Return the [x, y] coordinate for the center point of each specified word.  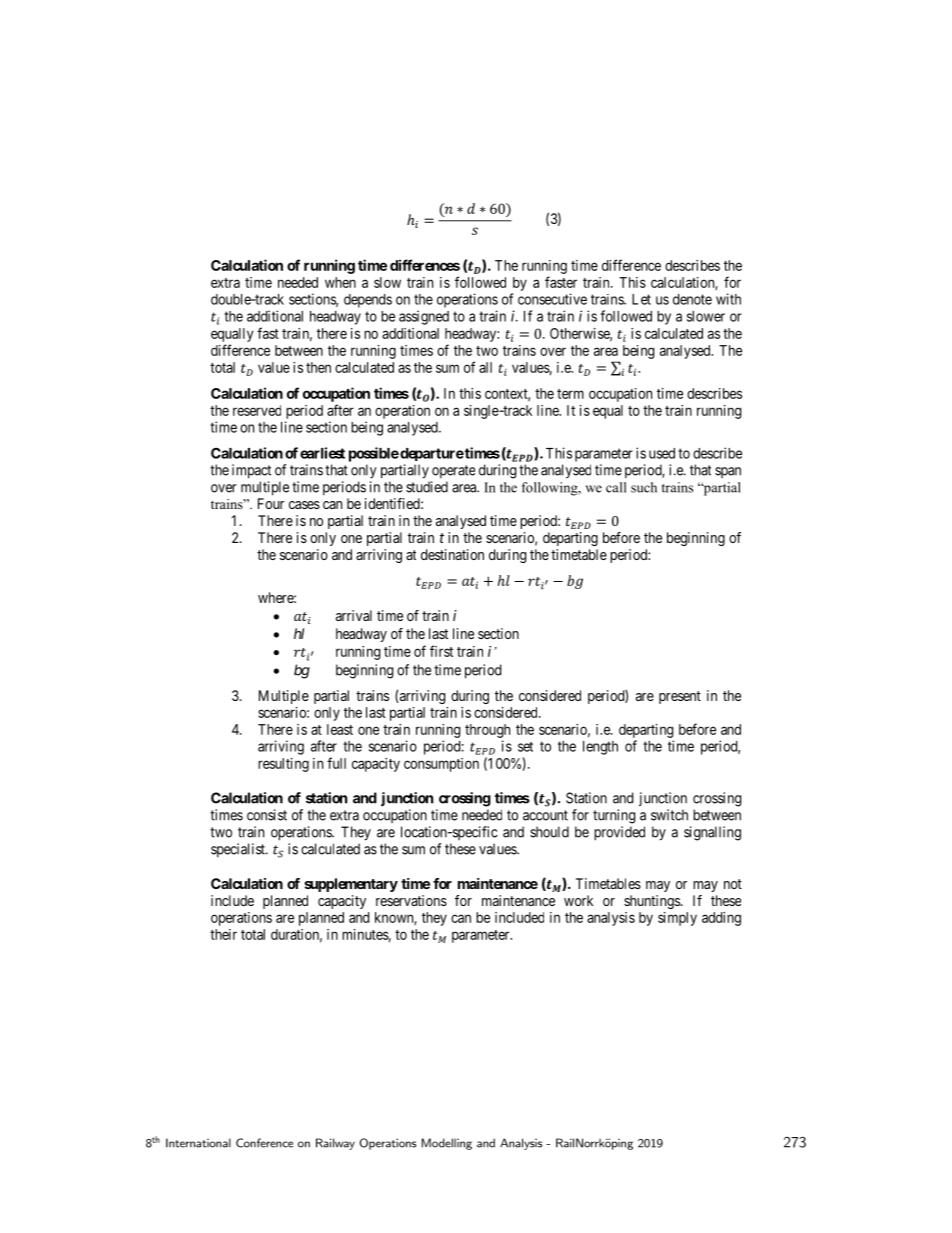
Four [271, 503]
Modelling [446, 1144]
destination [452, 554]
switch [669, 815]
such [644, 487]
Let [641, 299]
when [340, 282]
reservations [411, 900]
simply [677, 919]
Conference [264, 1143]
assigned [424, 317]
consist [267, 815]
